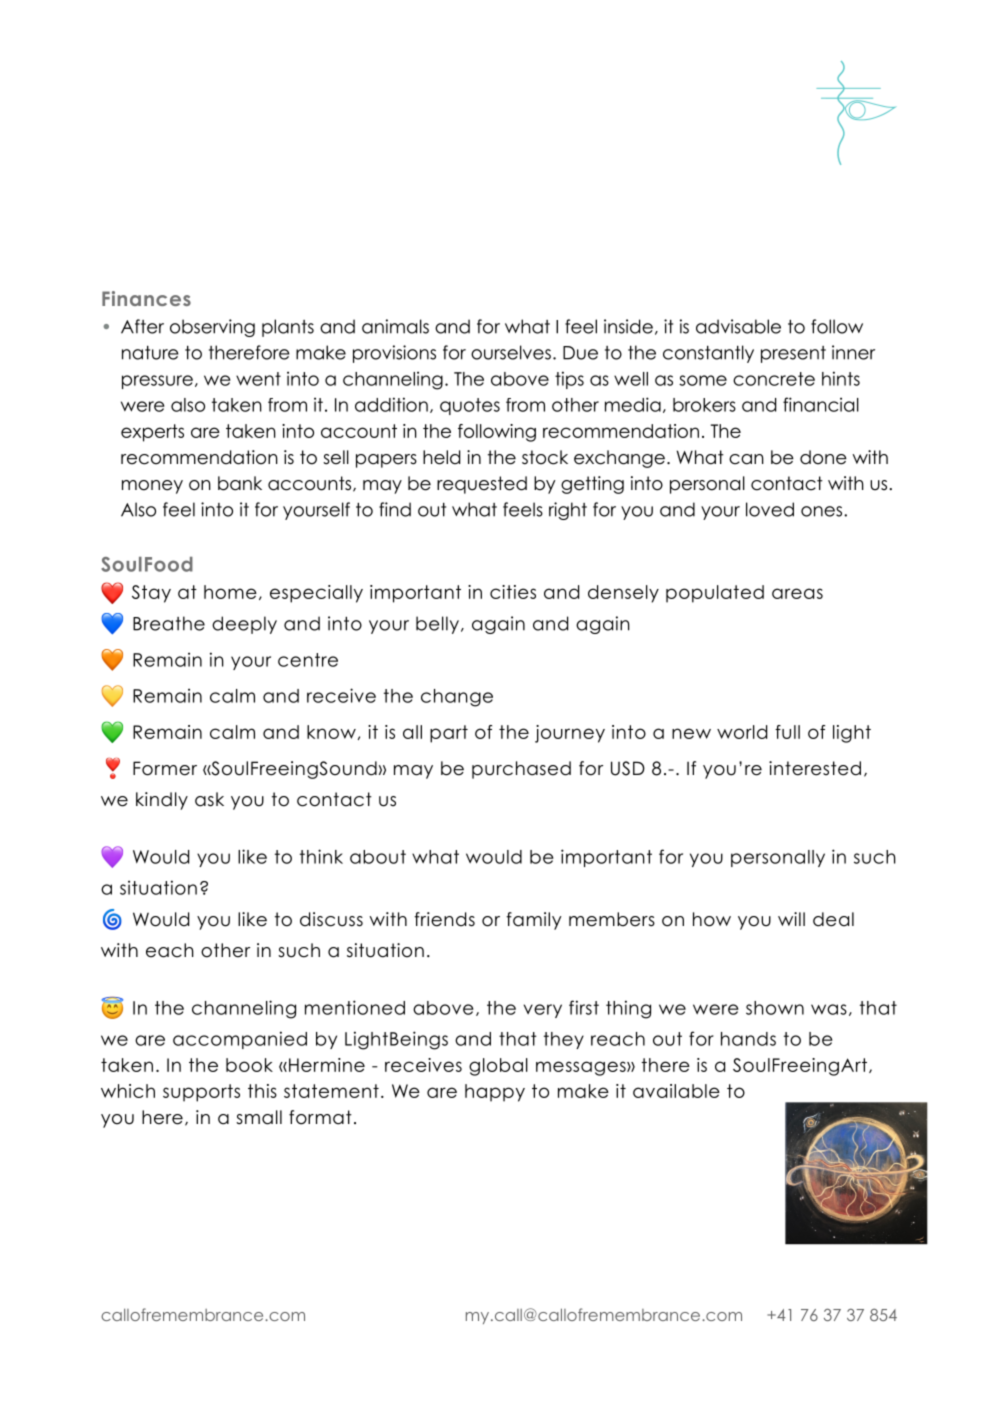 Image resolution: width=998 pixels, height=1412 pixels. Describe the element at coordinates (212, 328) in the screenshot. I see `observing` at that location.
